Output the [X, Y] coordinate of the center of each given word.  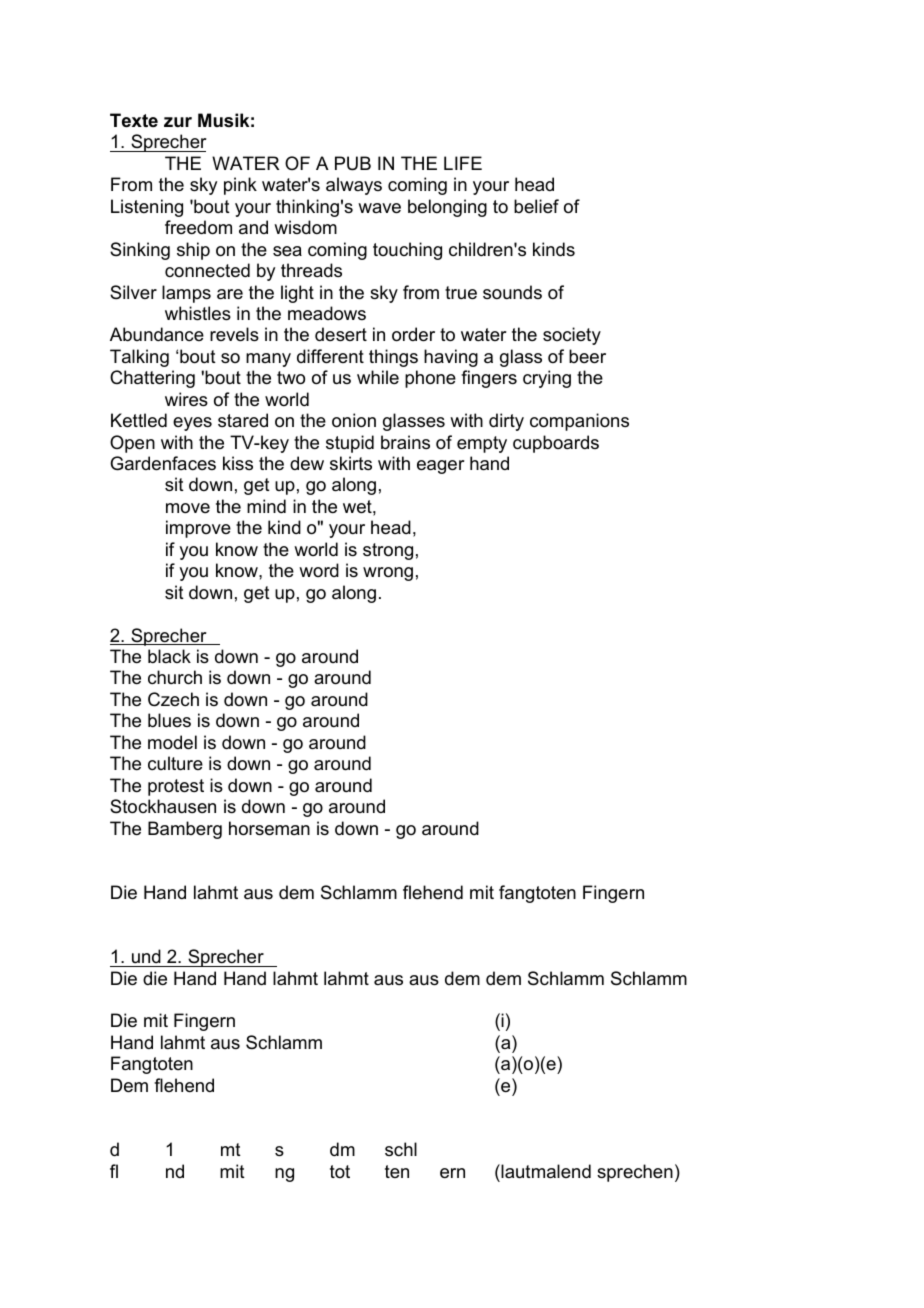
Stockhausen [163, 806]
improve [198, 529]
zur [178, 122]
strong [388, 551]
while [378, 377]
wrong [388, 574]
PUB [353, 163]
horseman [269, 828]
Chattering [152, 379]
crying [547, 379]
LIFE [463, 163]
